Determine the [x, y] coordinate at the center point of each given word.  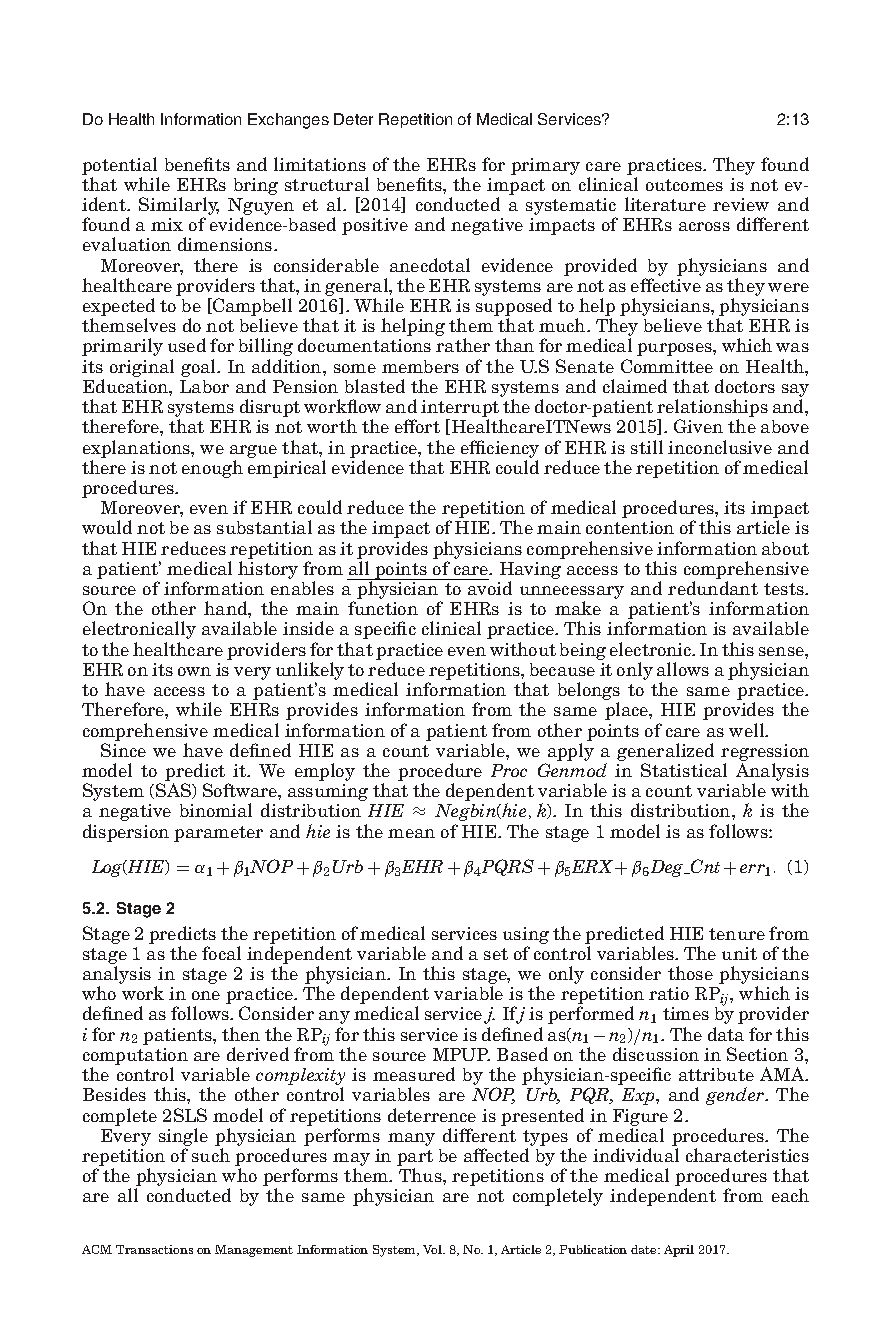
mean [411, 833]
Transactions [154, 1249]
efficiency [500, 449]
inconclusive [720, 447]
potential [119, 166]
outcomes [684, 185]
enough [212, 469]
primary [545, 166]
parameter [218, 834]
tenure [737, 934]
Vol [433, 1249]
